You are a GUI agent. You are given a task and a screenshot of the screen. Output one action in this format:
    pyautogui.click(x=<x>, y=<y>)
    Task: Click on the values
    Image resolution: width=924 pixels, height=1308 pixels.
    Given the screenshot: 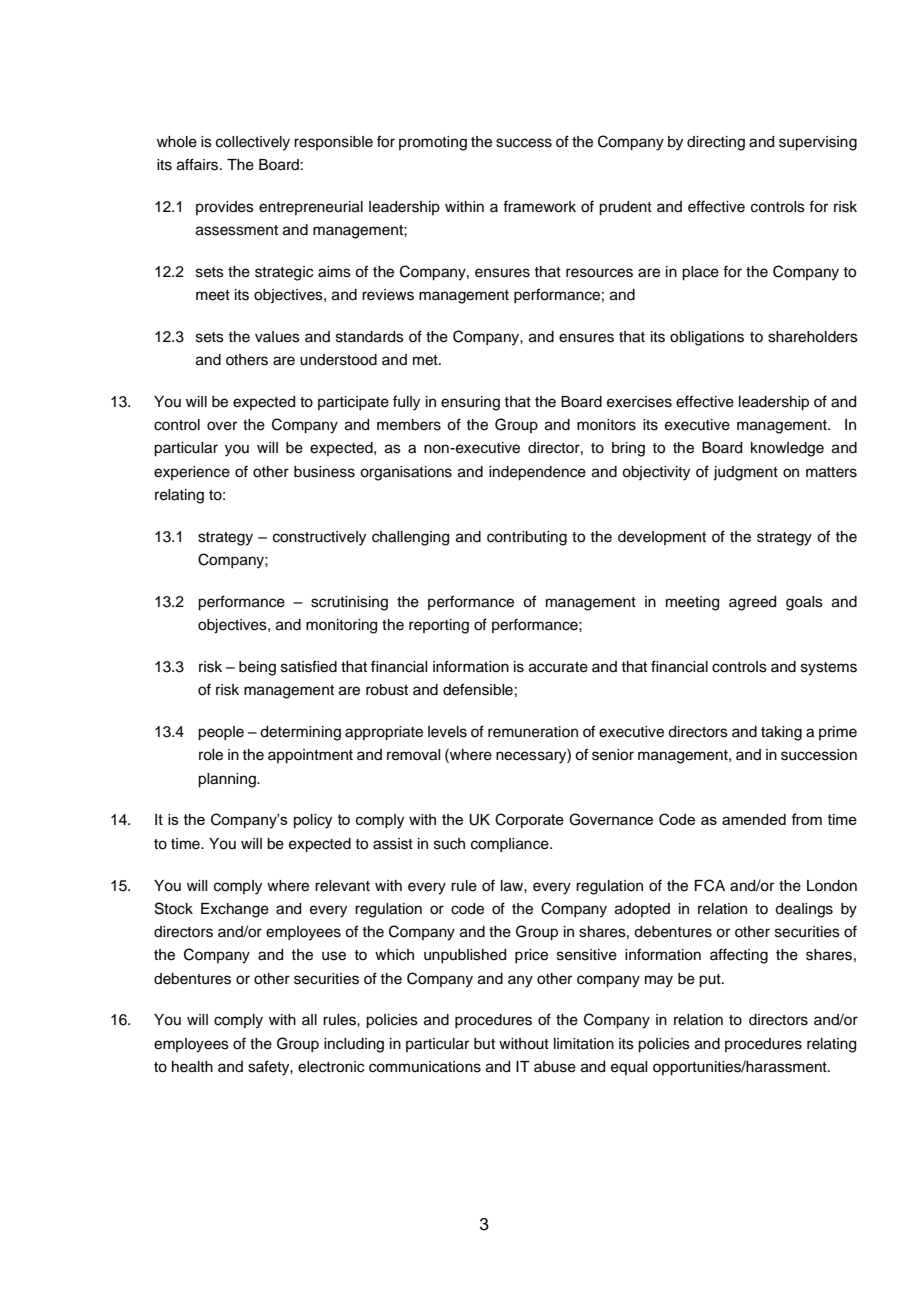 What is the action you would take?
    pyautogui.click(x=277, y=337)
